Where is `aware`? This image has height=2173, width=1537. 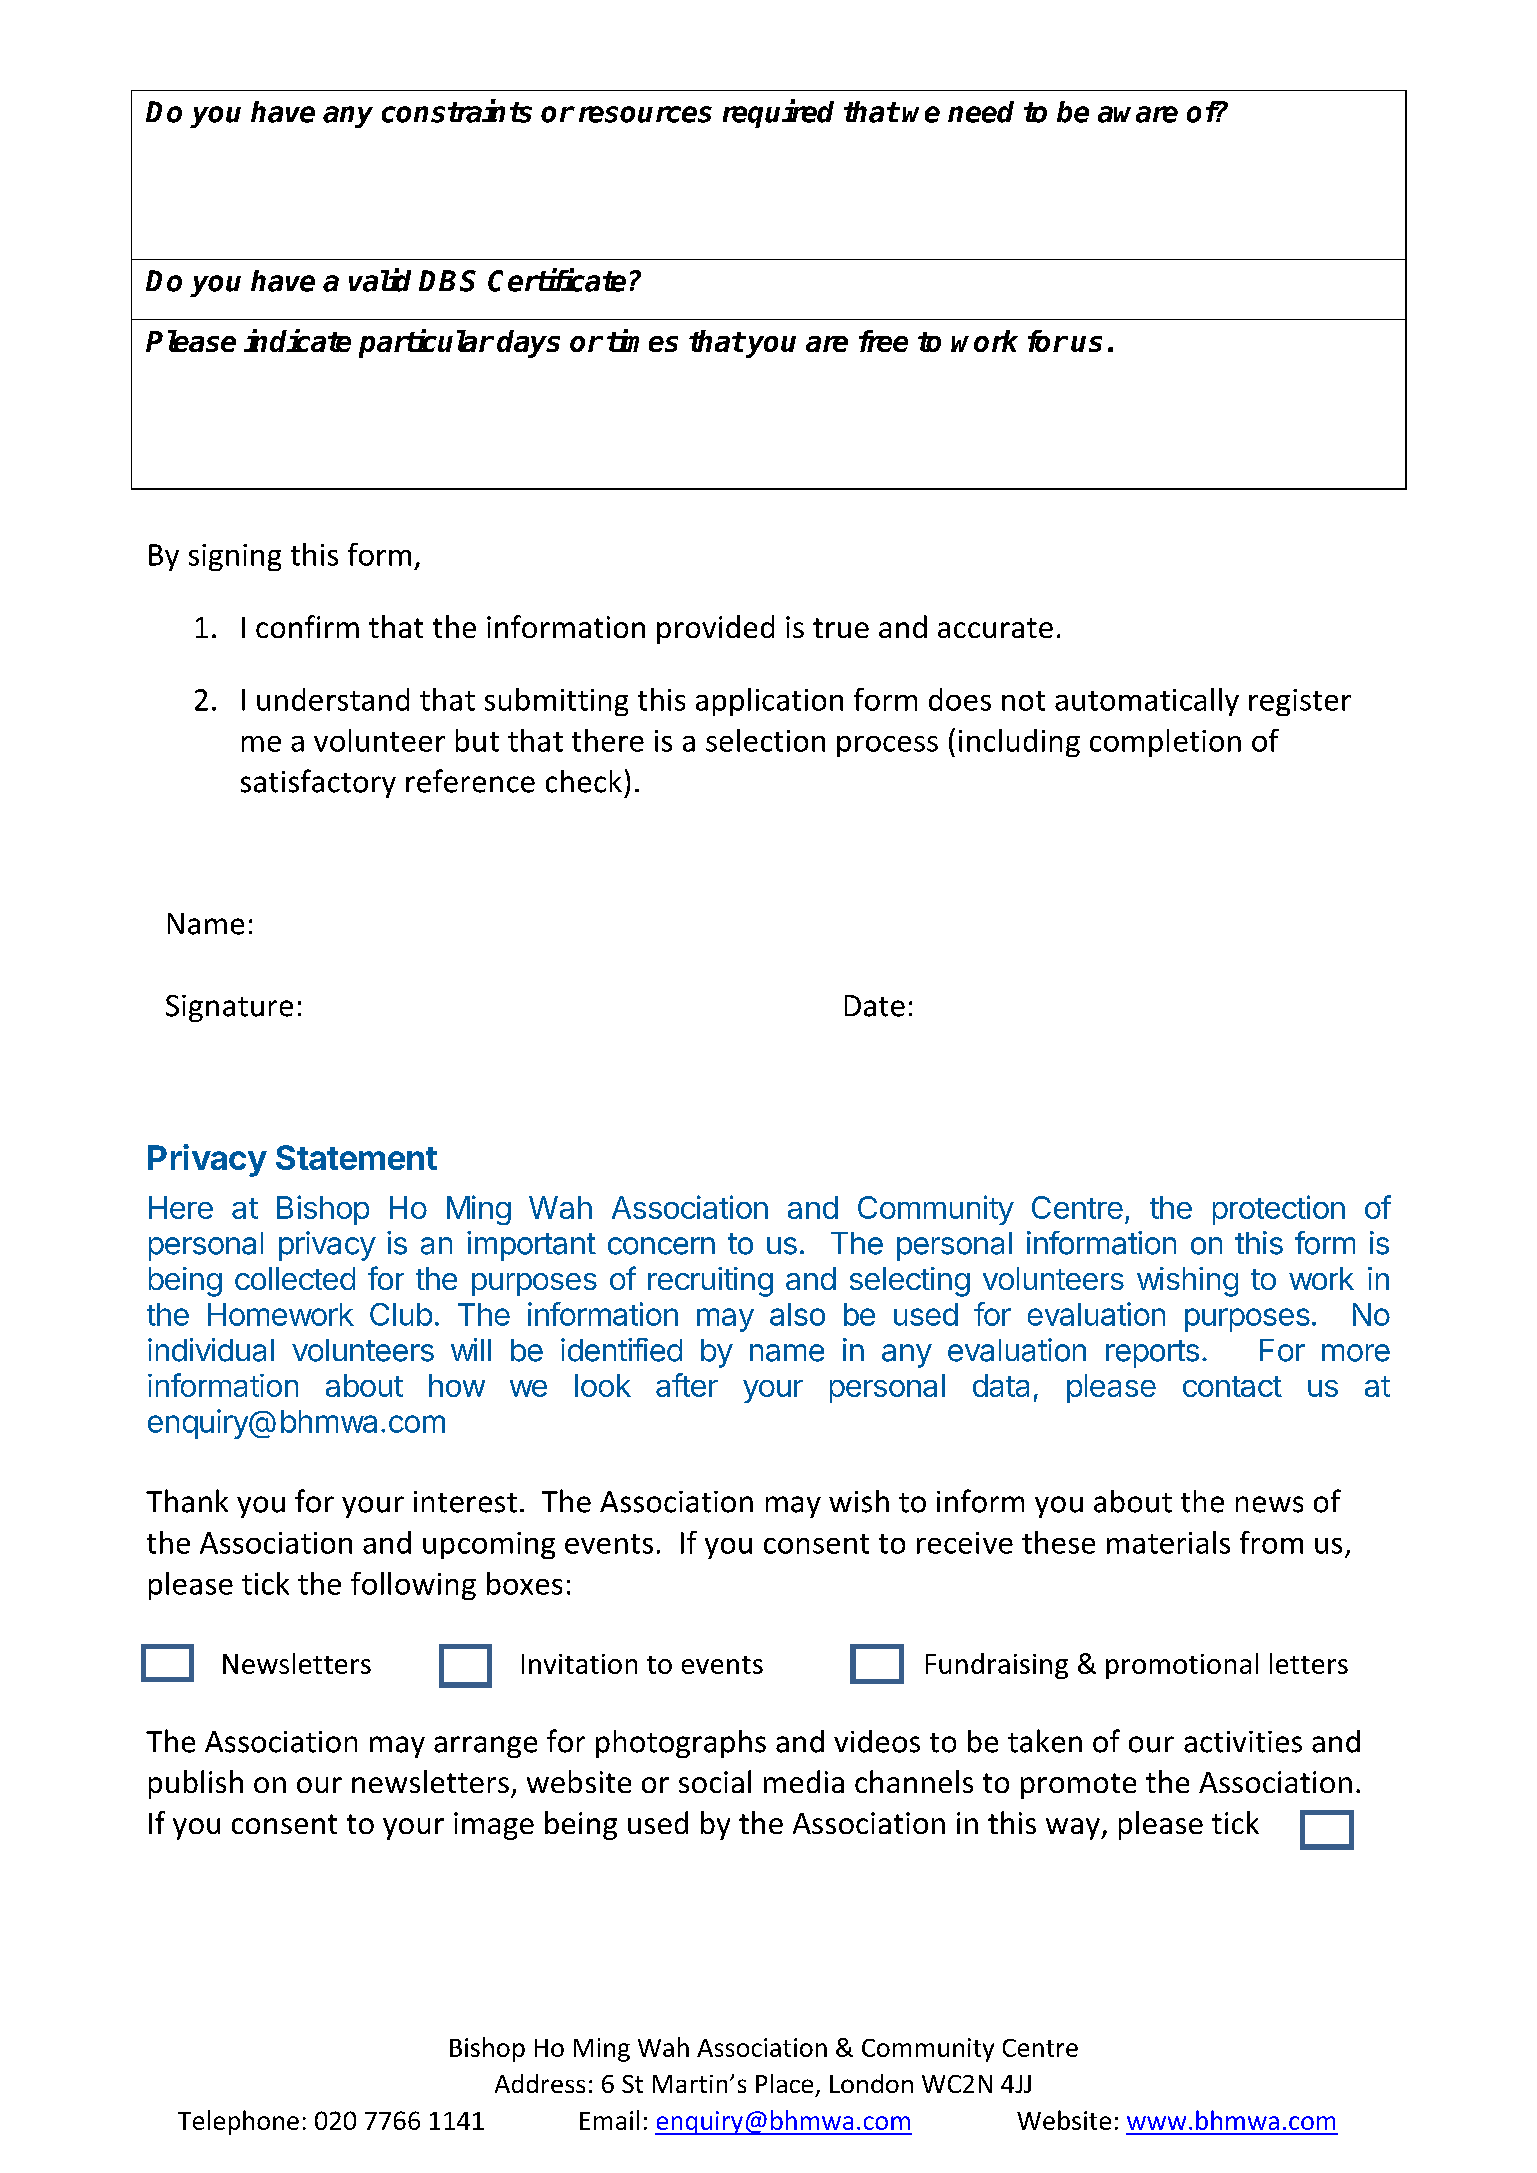 aware is located at coordinates (1138, 114).
